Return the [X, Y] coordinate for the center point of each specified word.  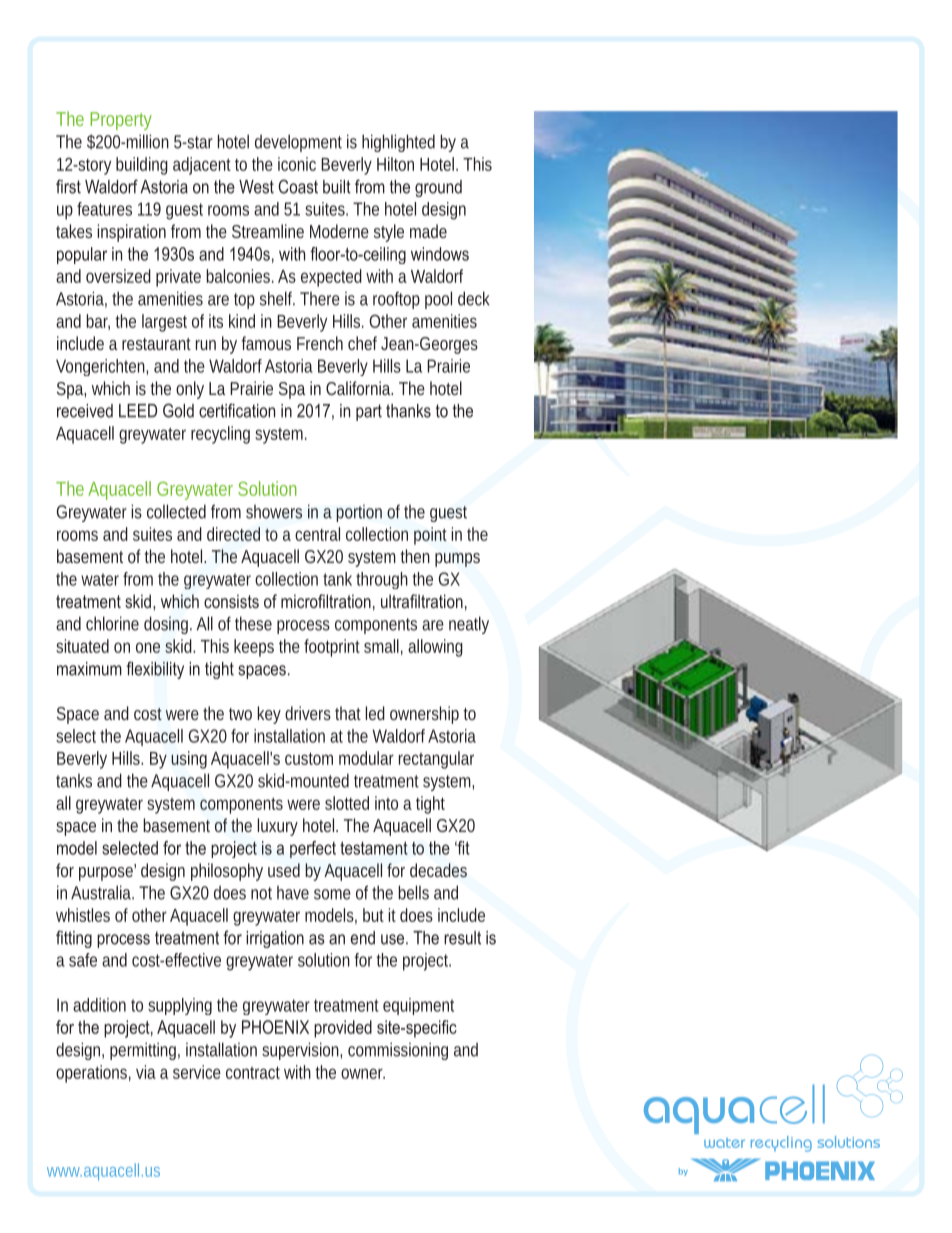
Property [121, 121]
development [298, 143]
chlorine [112, 623]
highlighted [398, 143]
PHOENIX [275, 1027]
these [253, 623]
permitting [145, 1051]
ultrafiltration [422, 601]
